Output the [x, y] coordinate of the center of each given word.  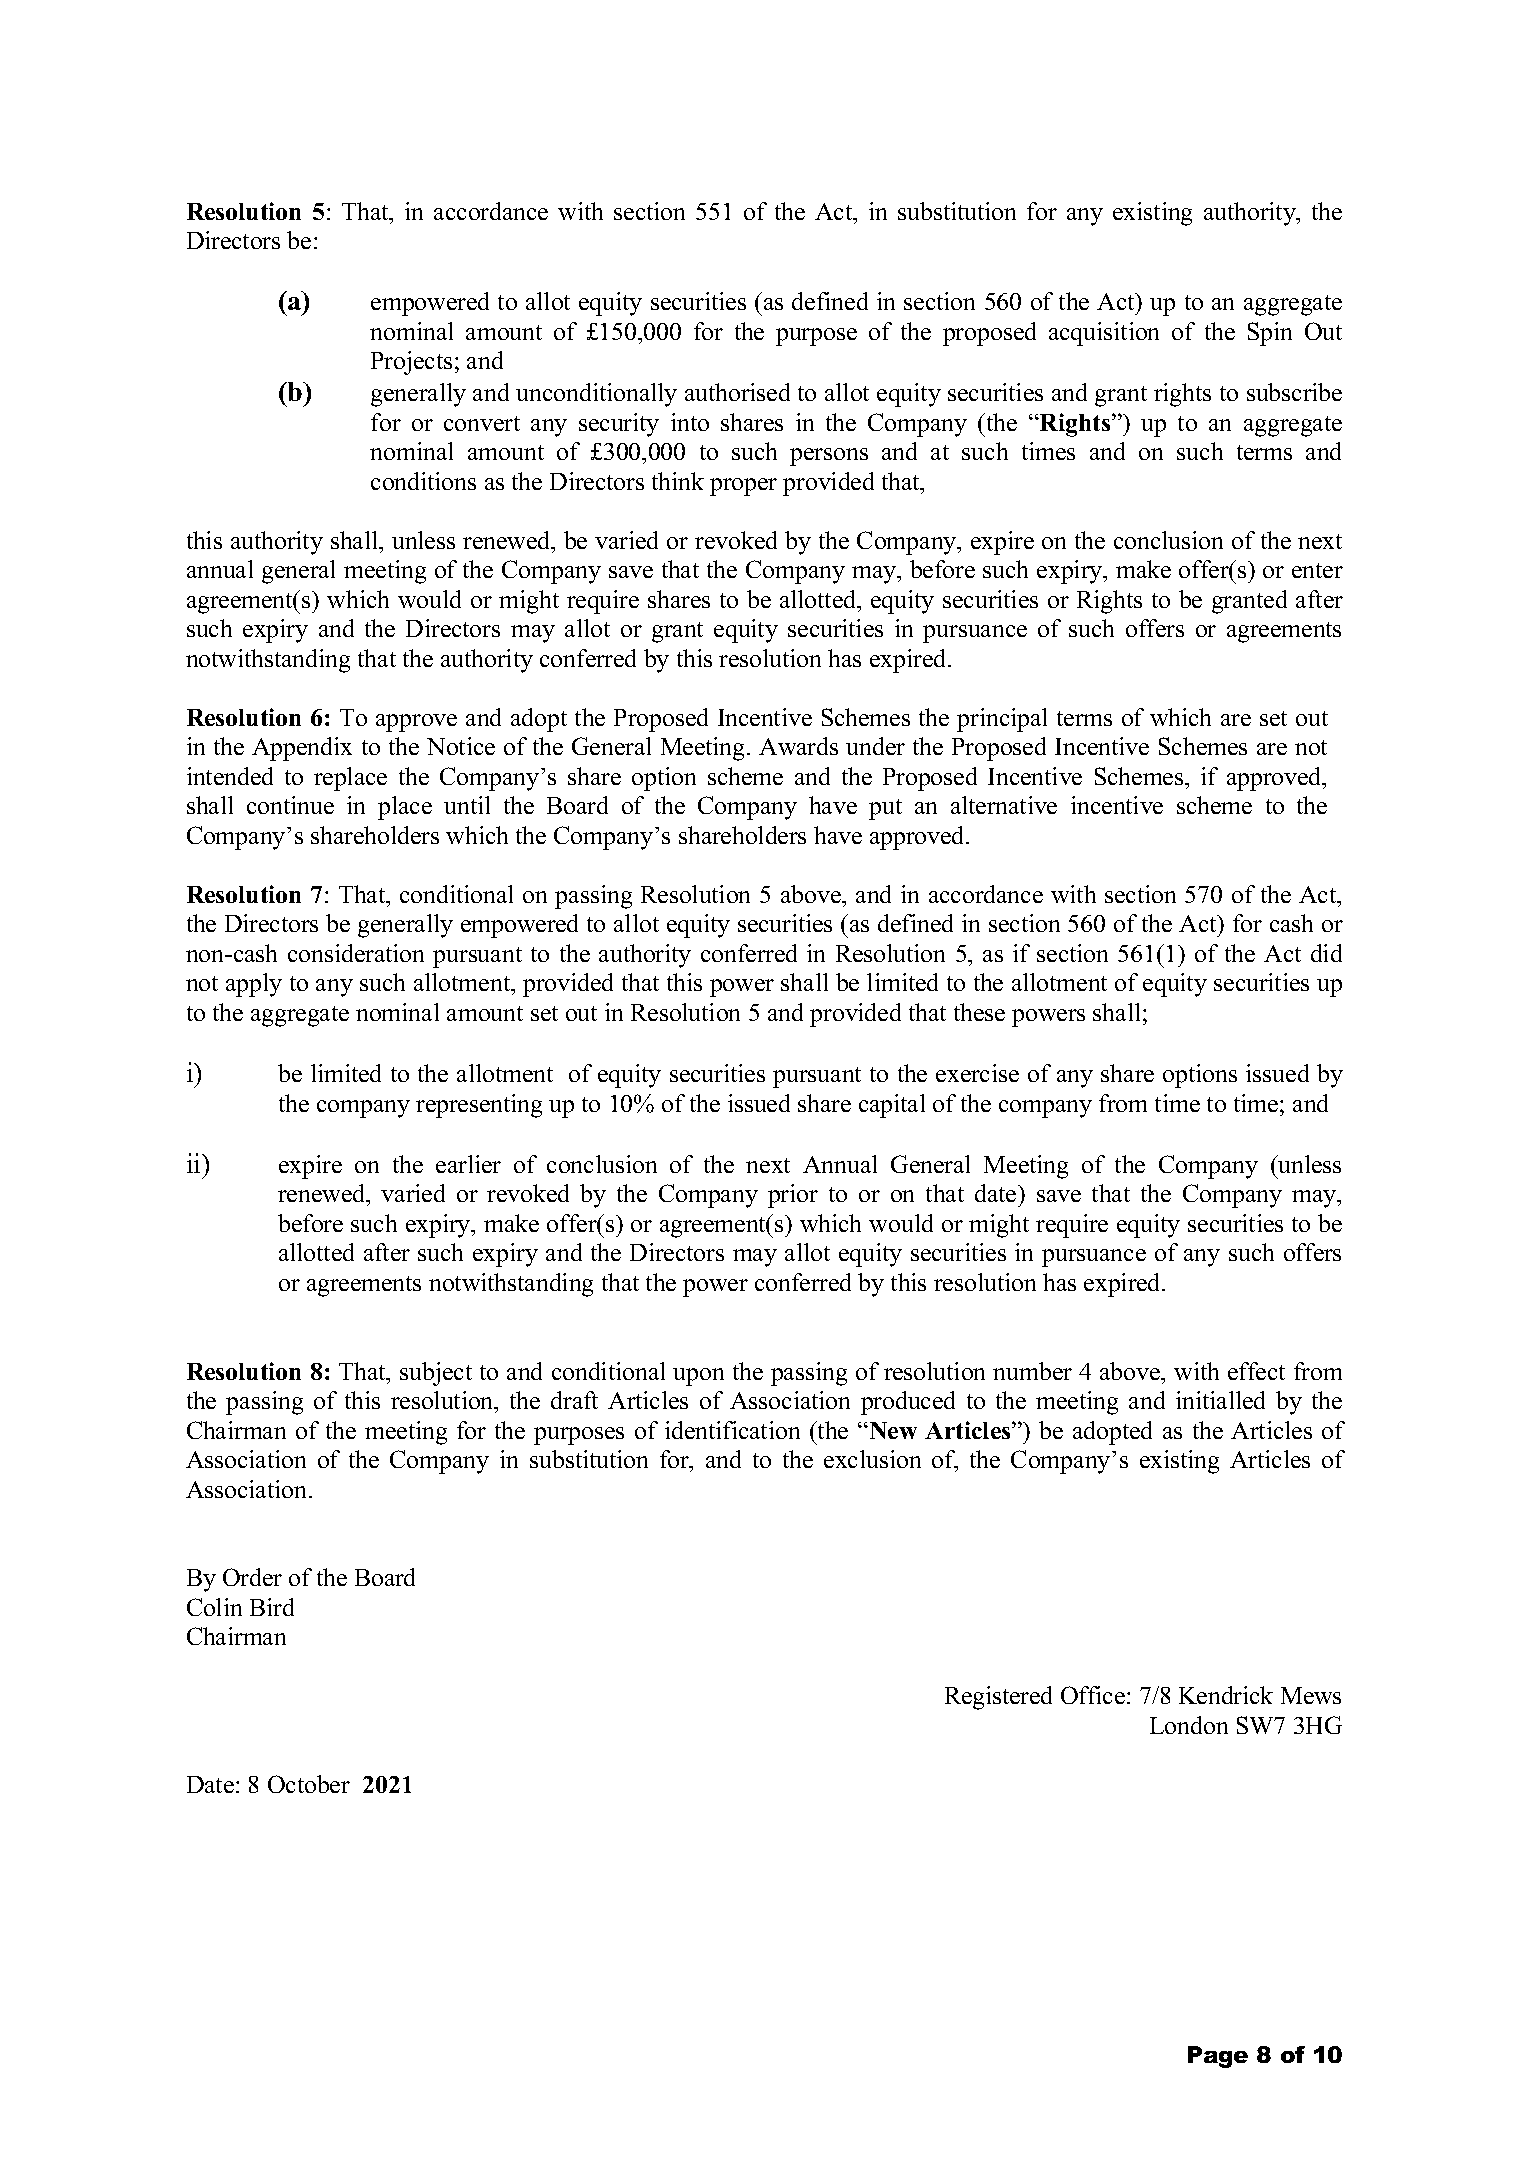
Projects [411, 363]
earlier [468, 1164]
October [309, 1784]
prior [793, 1196]
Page [1218, 2057]
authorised [737, 392]
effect [1256, 1371]
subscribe [1294, 392]
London [1189, 1725]
